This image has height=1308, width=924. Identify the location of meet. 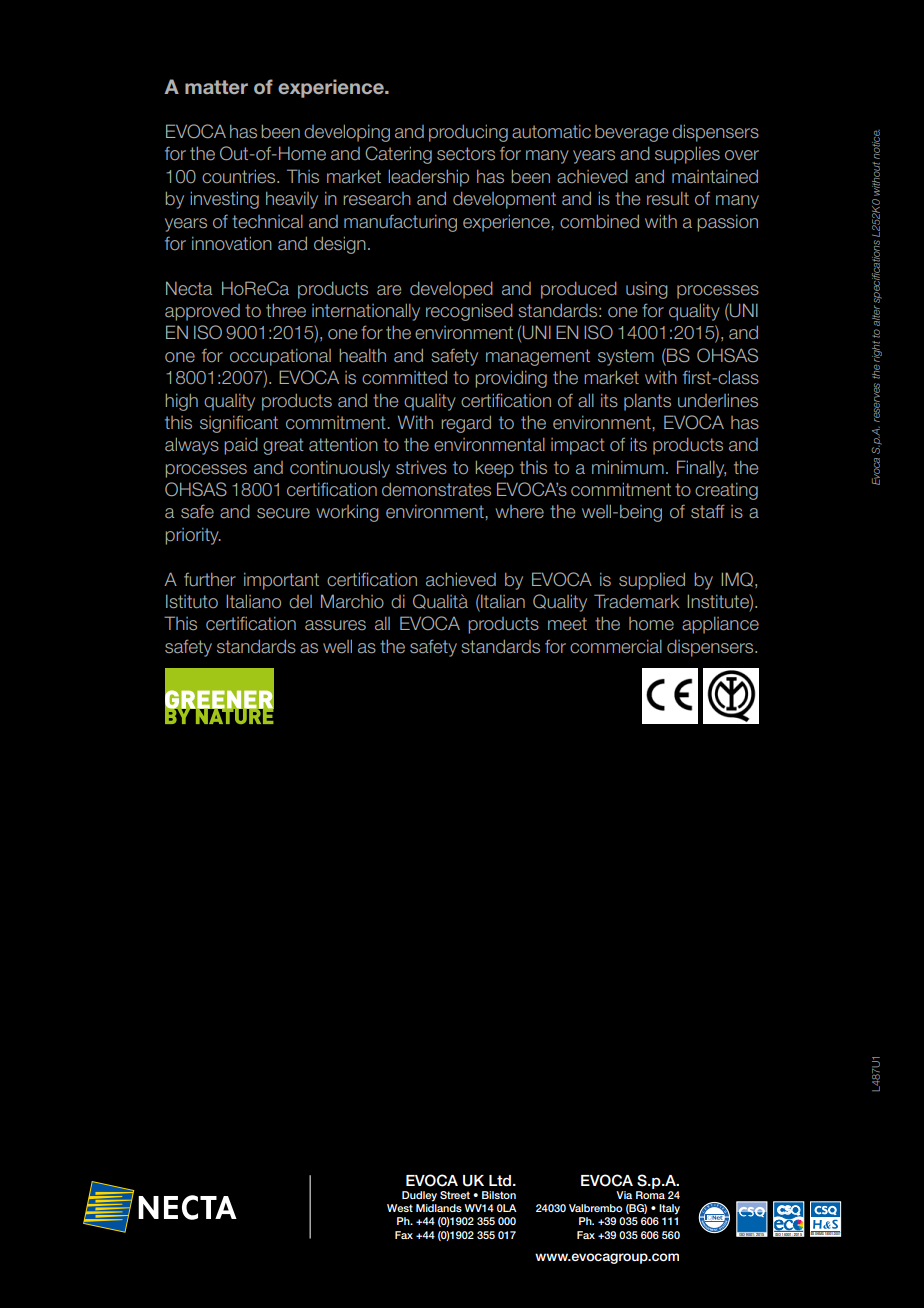
(567, 624).
